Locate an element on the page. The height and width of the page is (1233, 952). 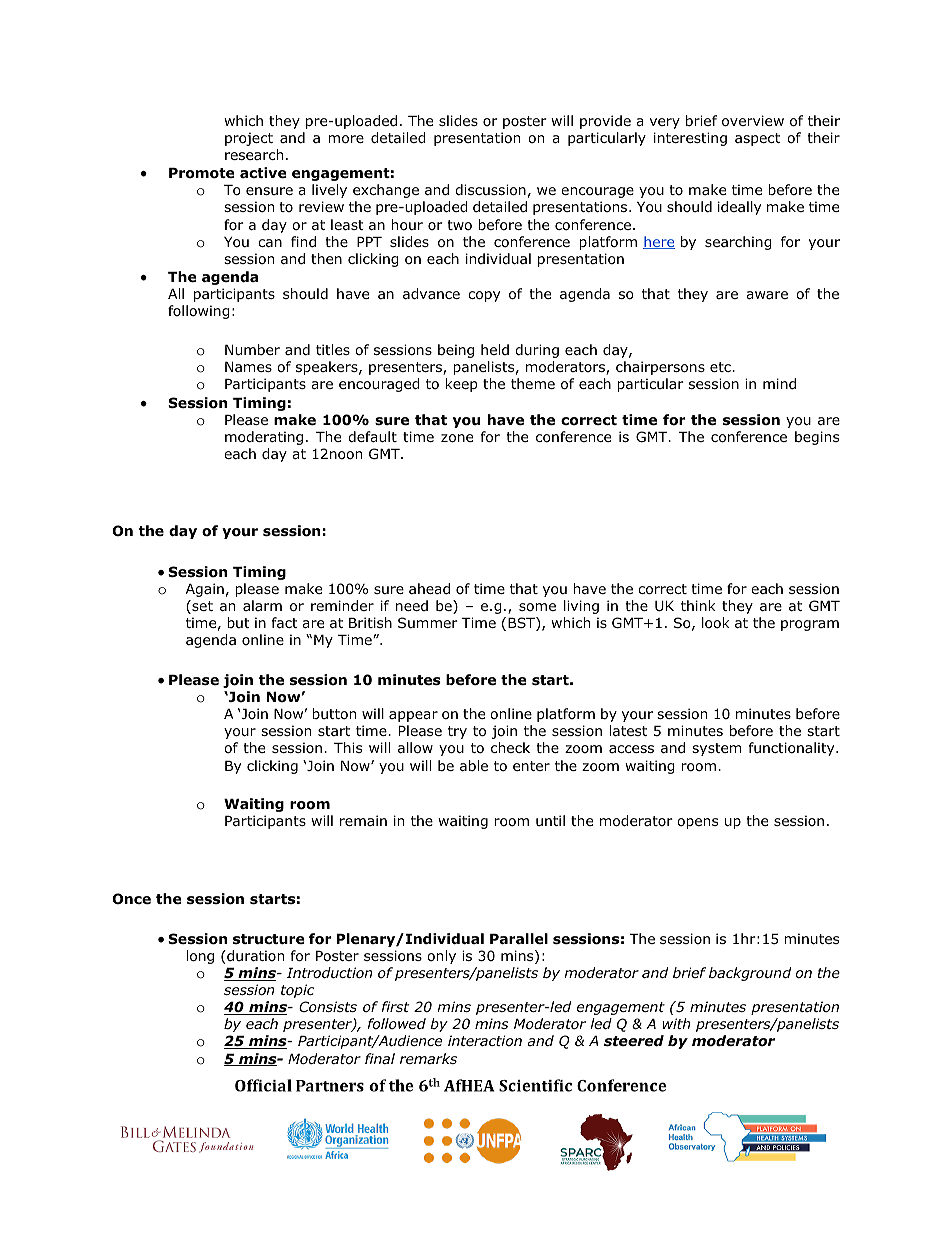
interaction is located at coordinates (485, 1040).
